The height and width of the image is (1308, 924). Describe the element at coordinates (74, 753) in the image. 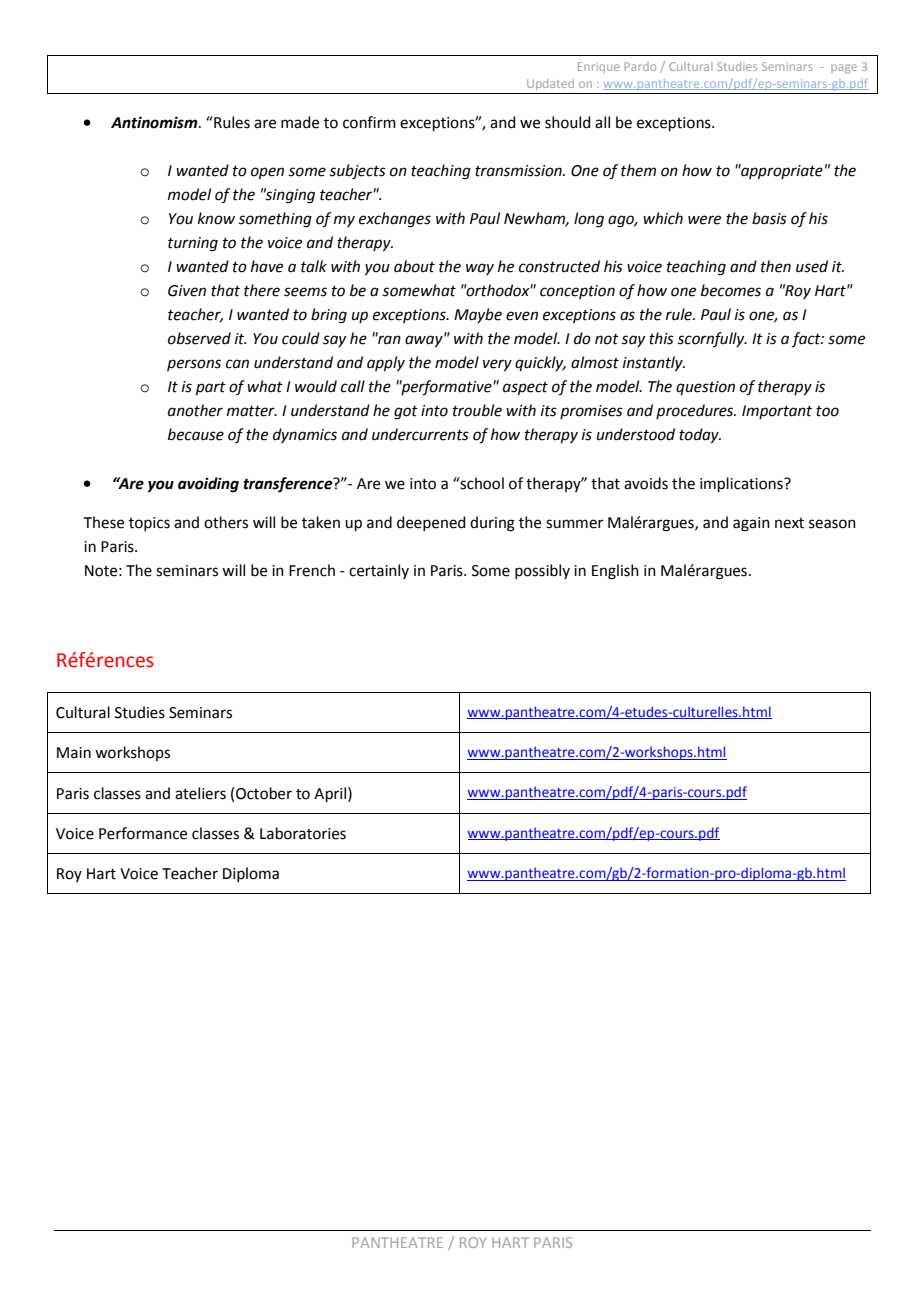

I see `Main` at that location.
